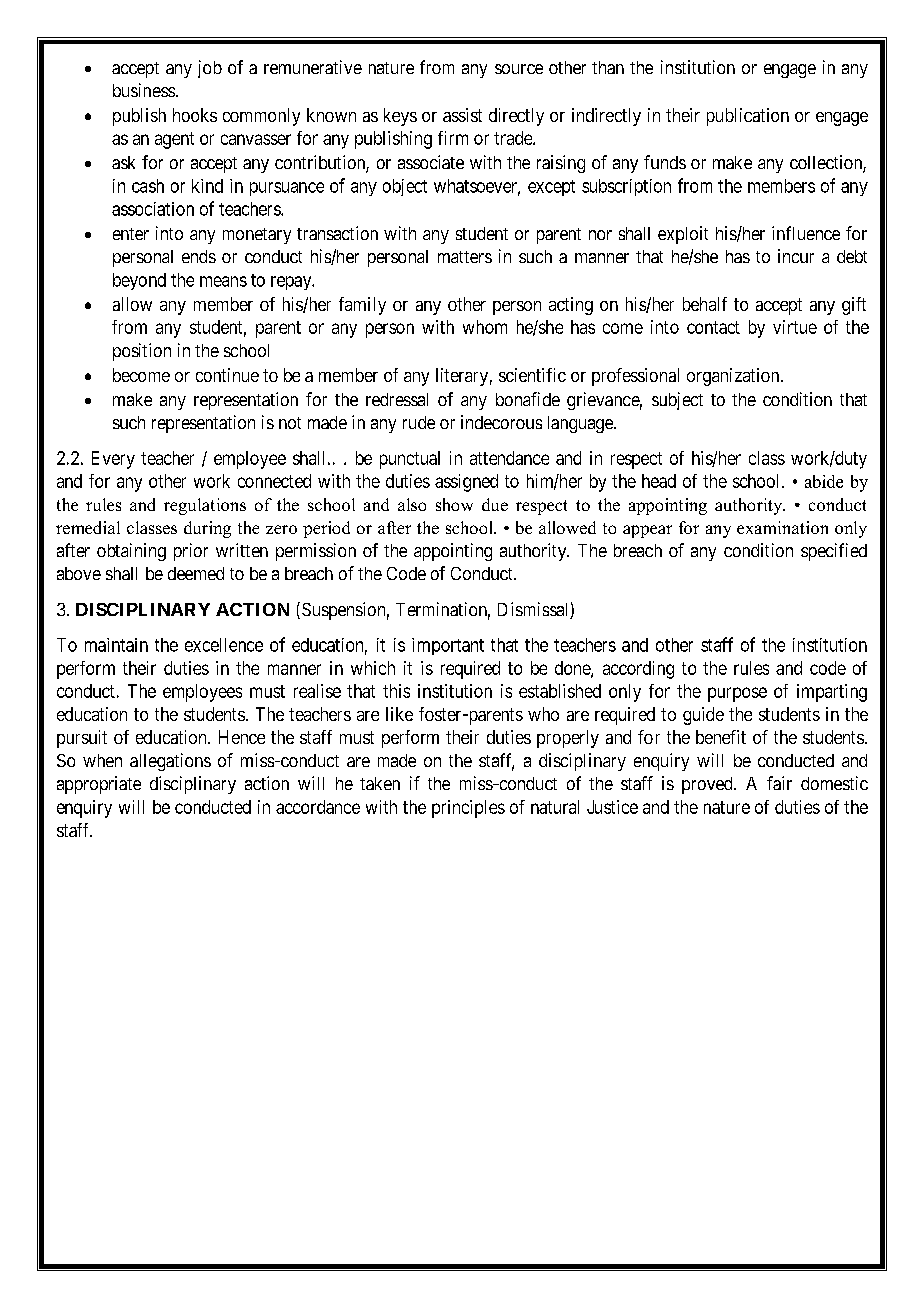  What do you see at coordinates (748, 117) in the screenshot?
I see `publication` at bounding box center [748, 117].
